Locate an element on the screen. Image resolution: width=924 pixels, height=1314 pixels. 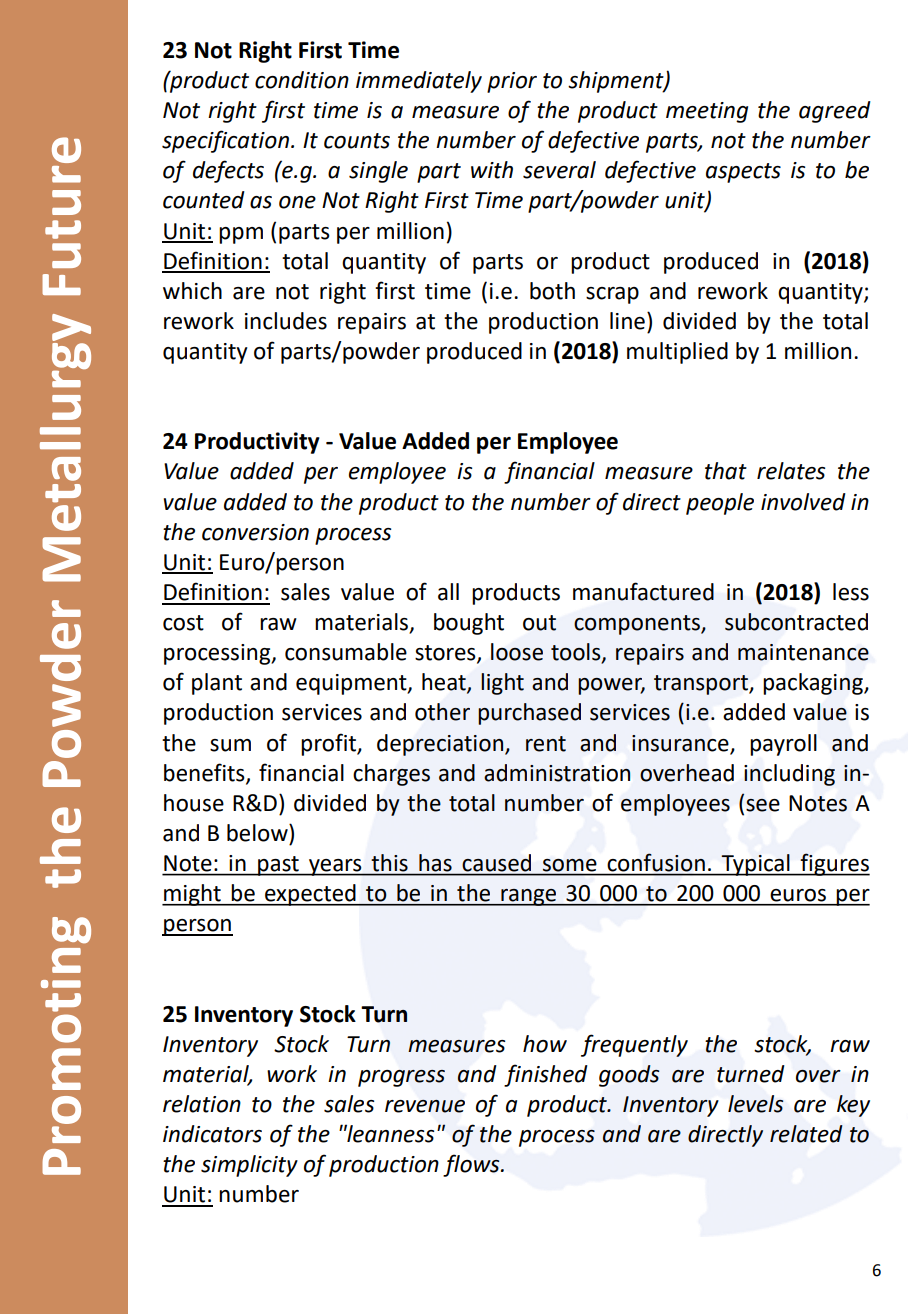
range is located at coordinates (529, 897).
